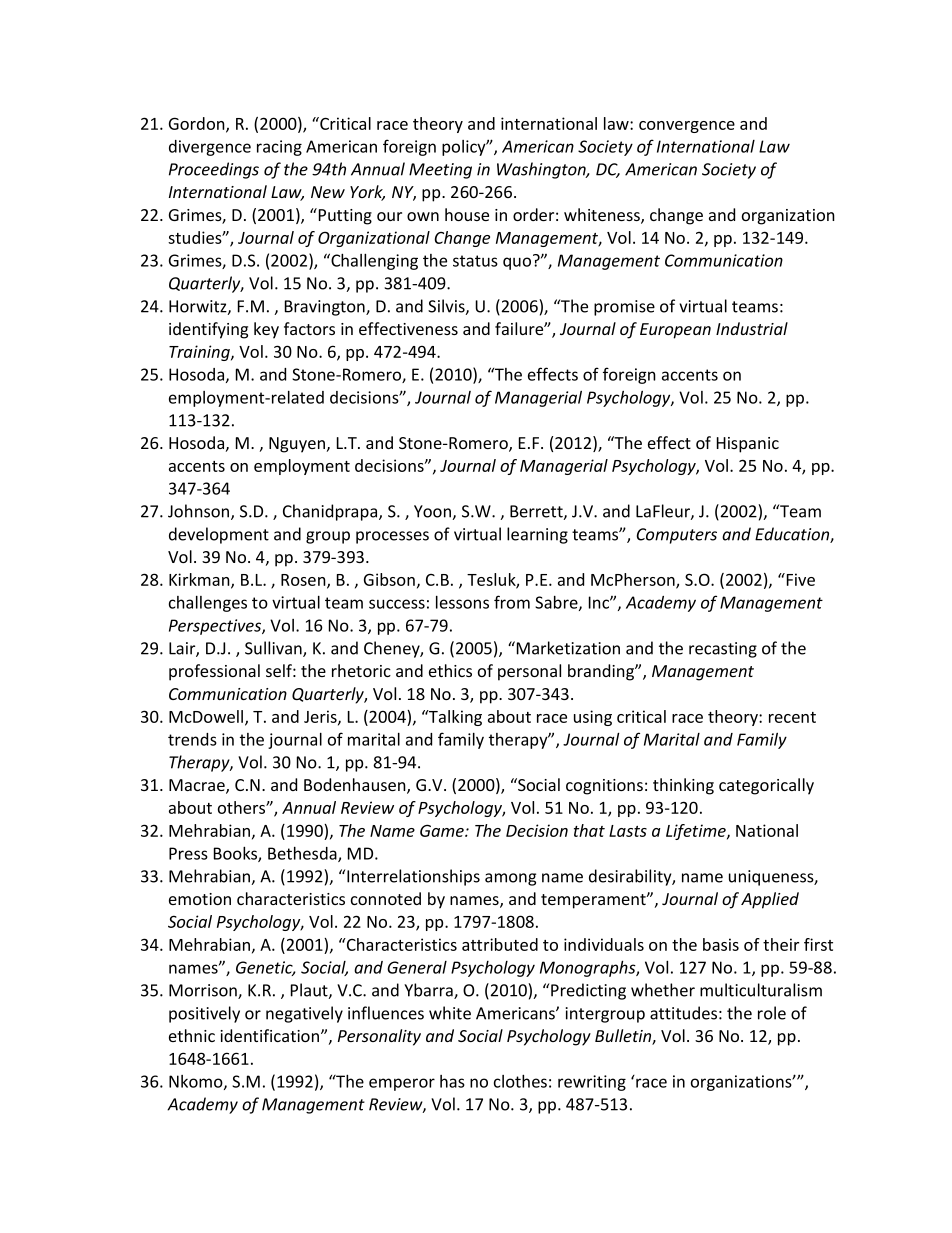  I want to click on racing, so click(279, 148).
